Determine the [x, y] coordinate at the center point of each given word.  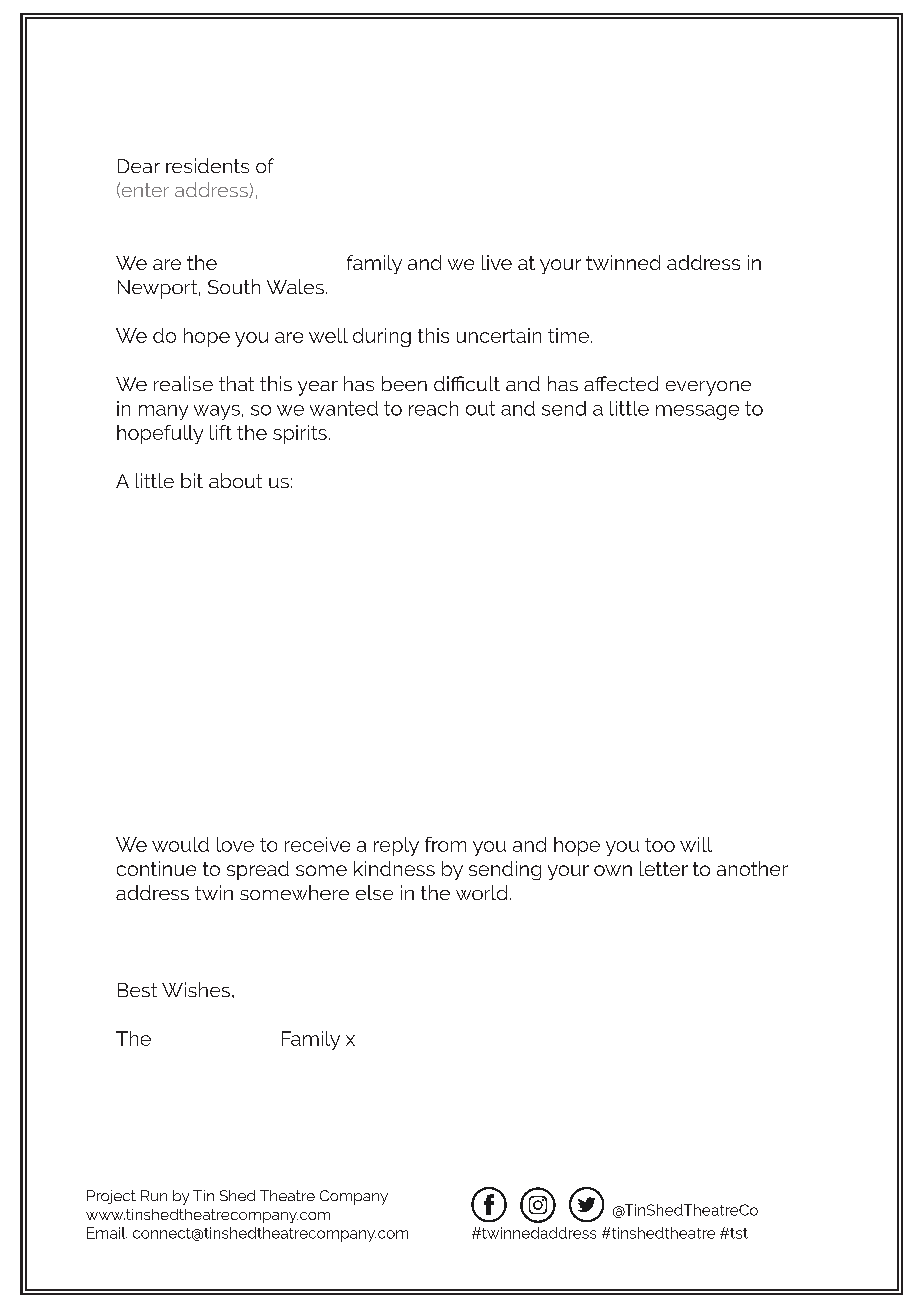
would [180, 844]
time [568, 335]
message [697, 412]
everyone [708, 388]
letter [664, 868]
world [481, 892]
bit [192, 480]
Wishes [197, 989]
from [445, 844]
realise [183, 383]
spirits [300, 434]
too [660, 845]
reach [433, 408]
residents [207, 165]
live [497, 262]
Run [154, 1195]
